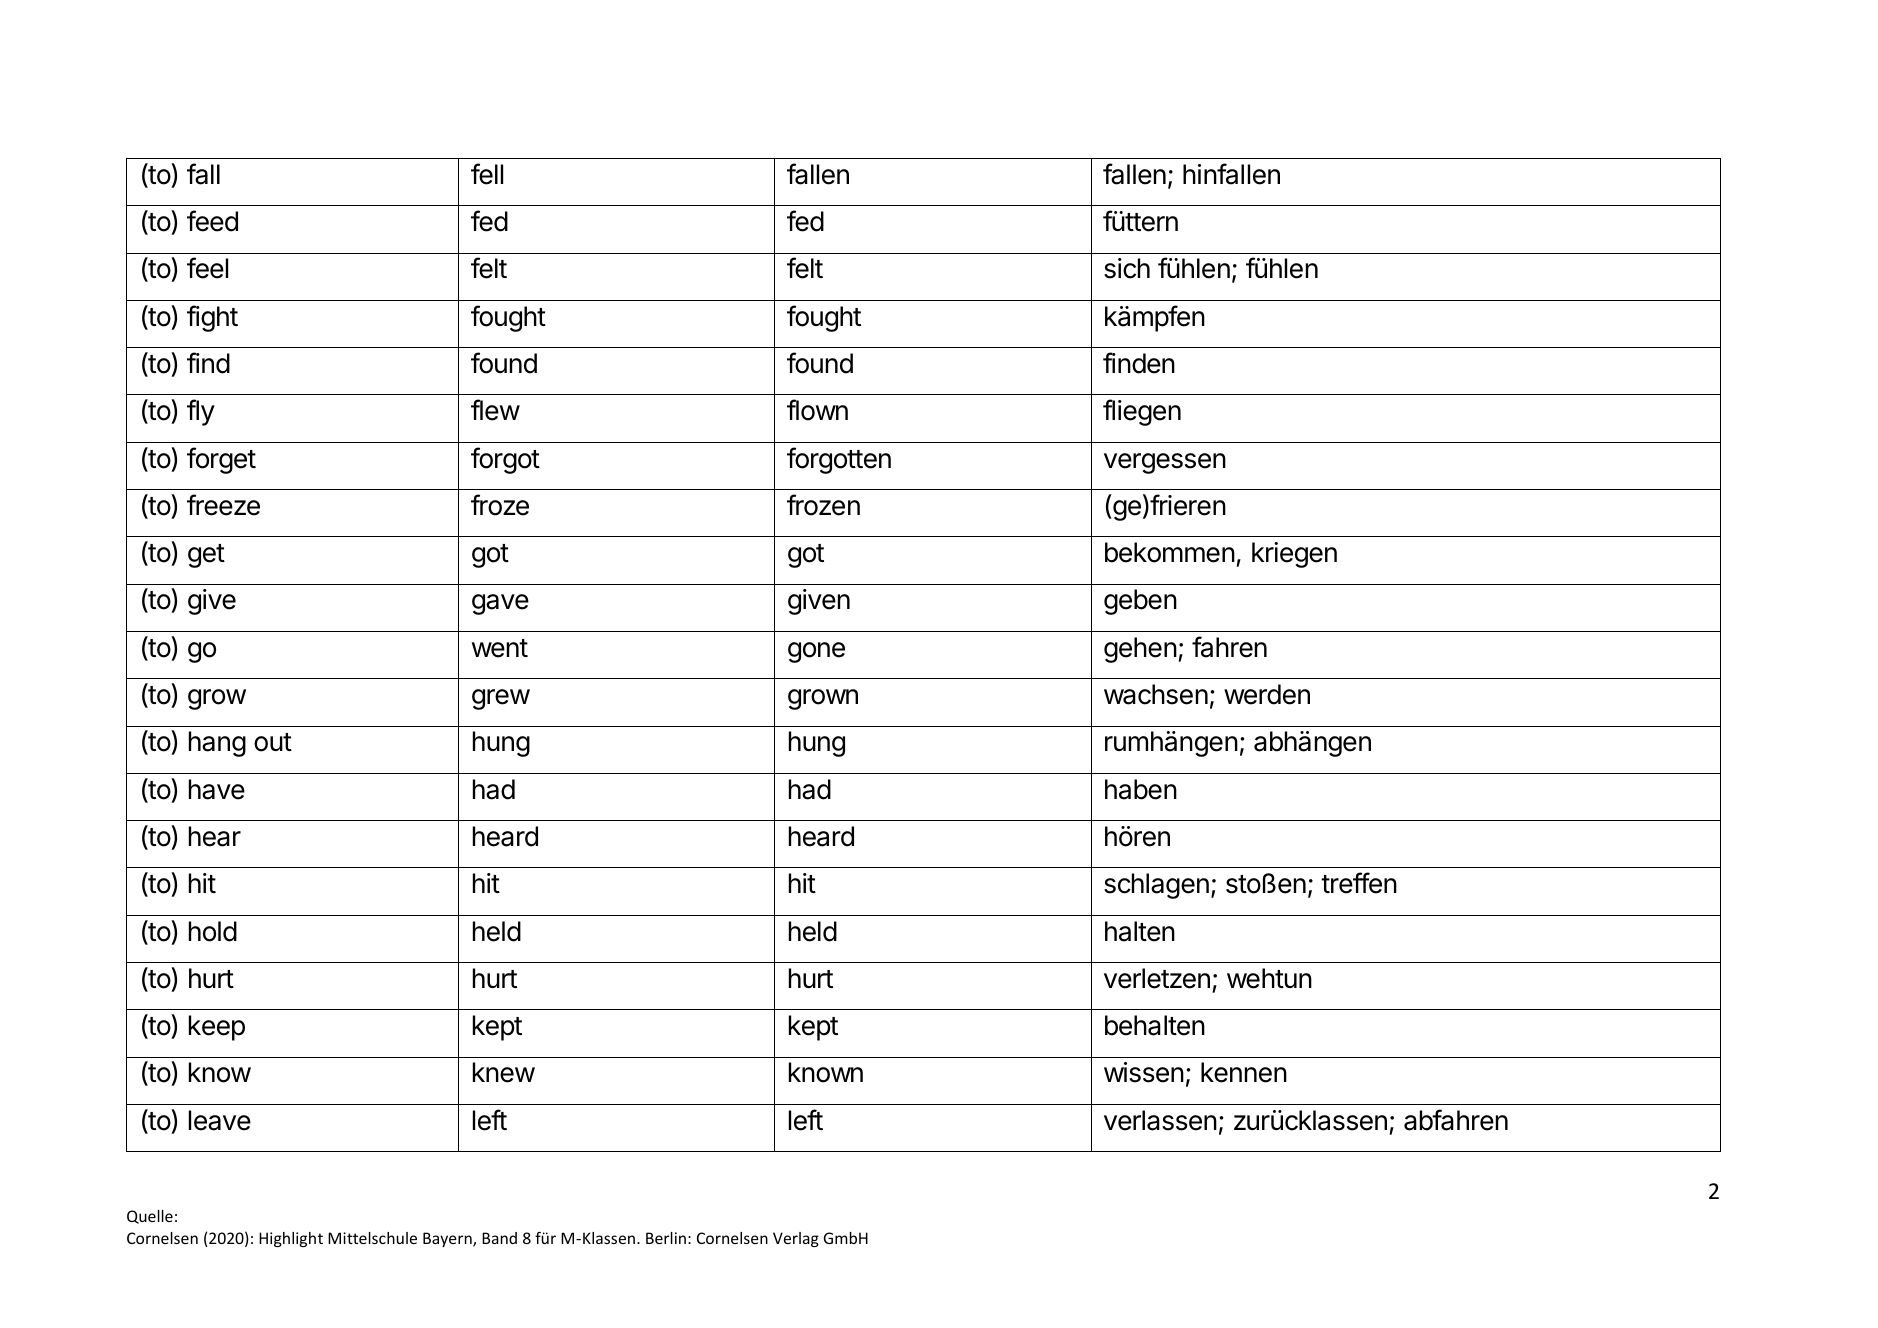  I want to click on wissen, so click(1144, 1072).
